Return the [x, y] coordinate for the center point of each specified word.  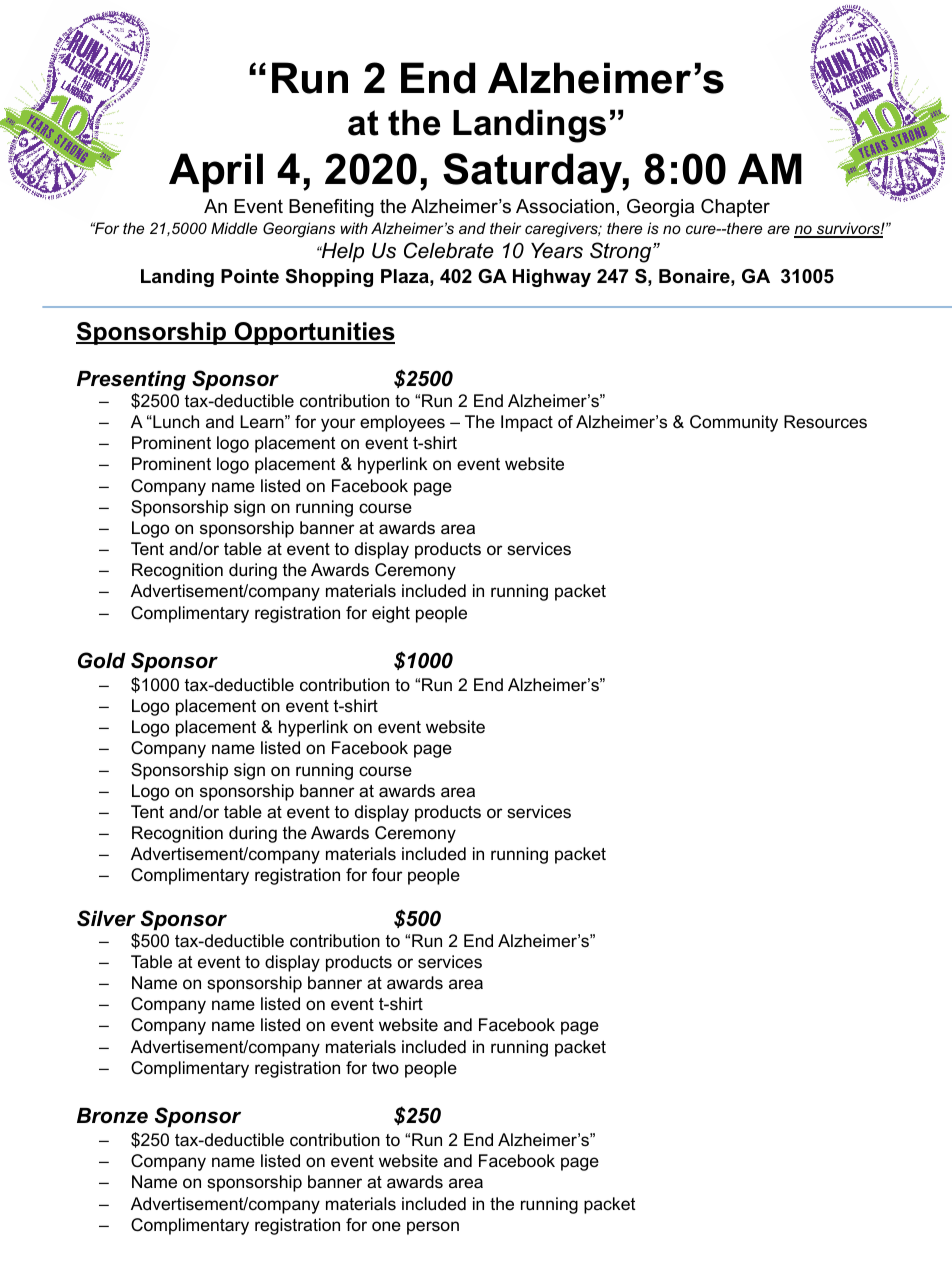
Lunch [175, 422]
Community [734, 423]
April [216, 173]
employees [402, 423]
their [505, 228]
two [385, 1068]
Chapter [735, 208]
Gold [102, 660]
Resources [825, 422]
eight [391, 614]
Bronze [112, 1116]
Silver [106, 918]
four [387, 874]
